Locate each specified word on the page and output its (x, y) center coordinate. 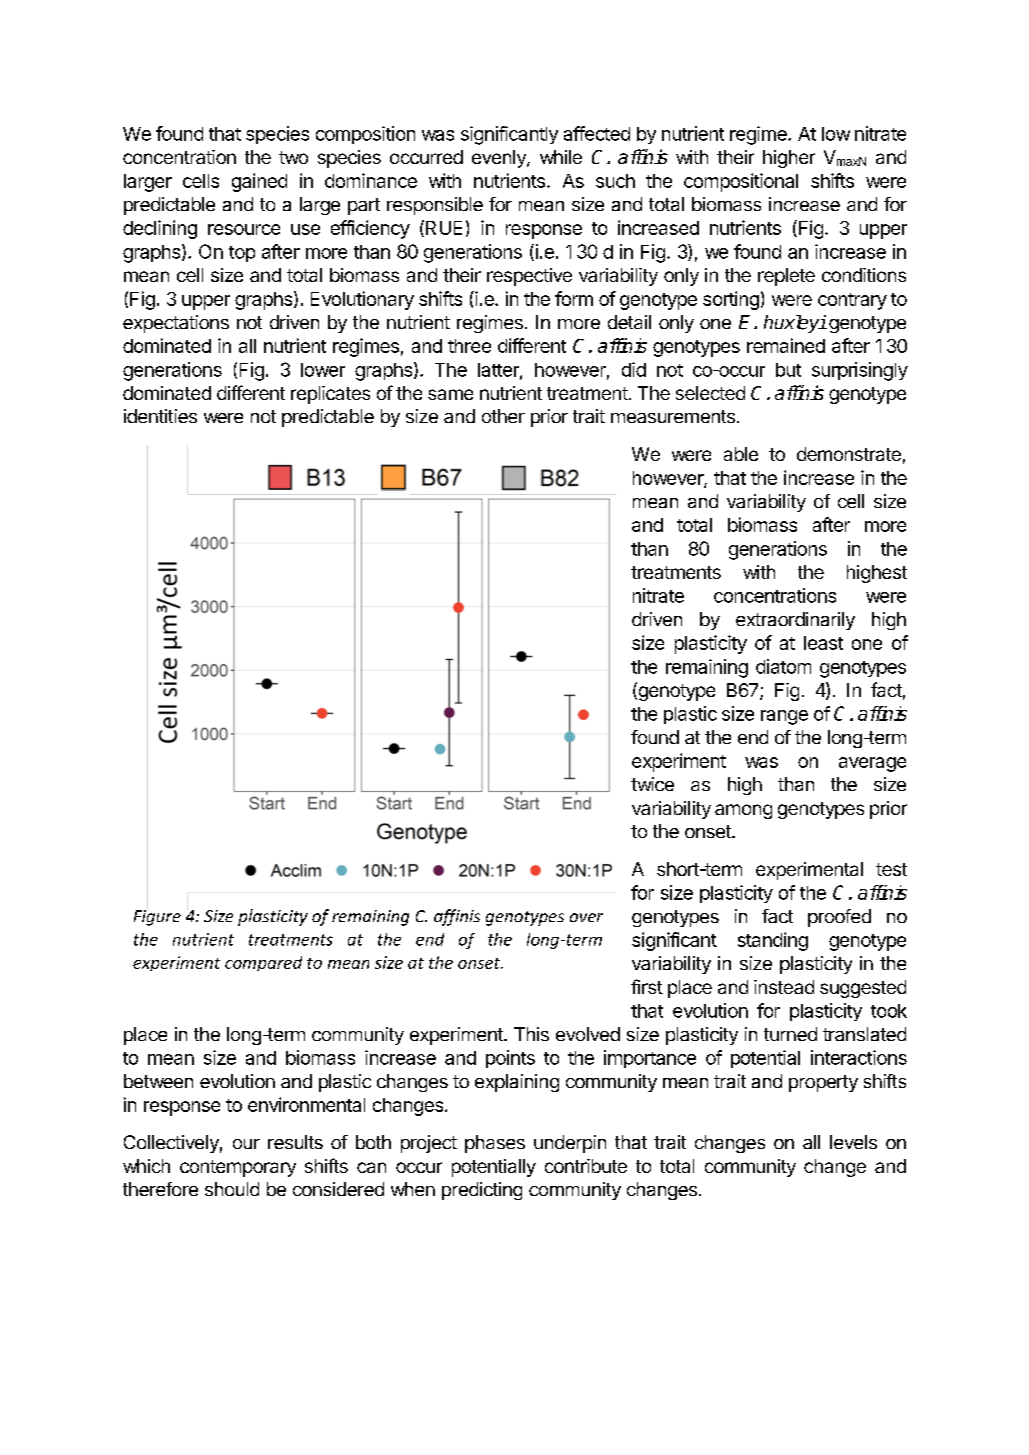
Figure (157, 917)
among (743, 811)
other (503, 416)
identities (160, 416)
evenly (500, 159)
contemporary (238, 1168)
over (586, 917)
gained (259, 182)
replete (786, 277)
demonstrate (849, 454)
